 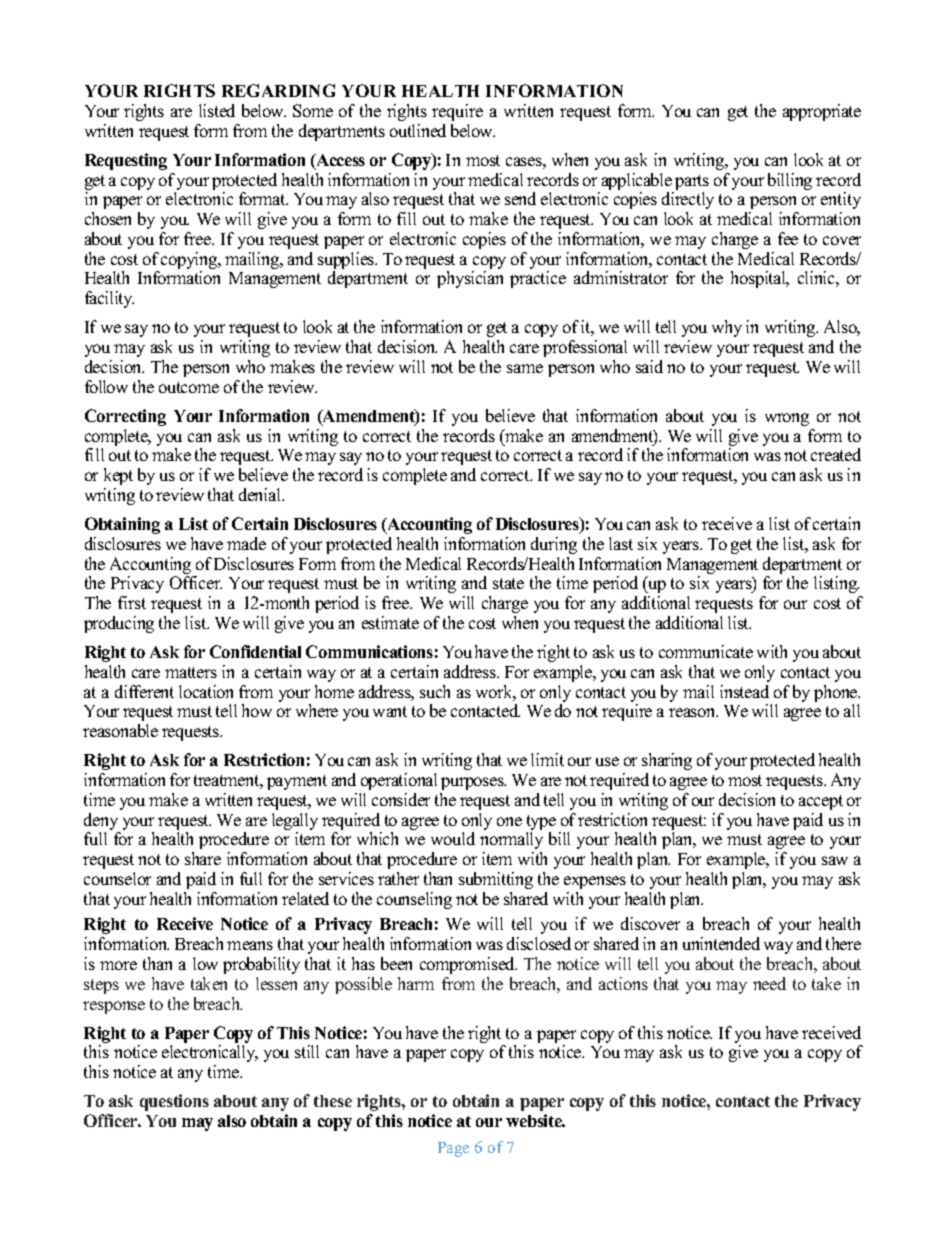 I want to click on same, so click(x=525, y=368).
